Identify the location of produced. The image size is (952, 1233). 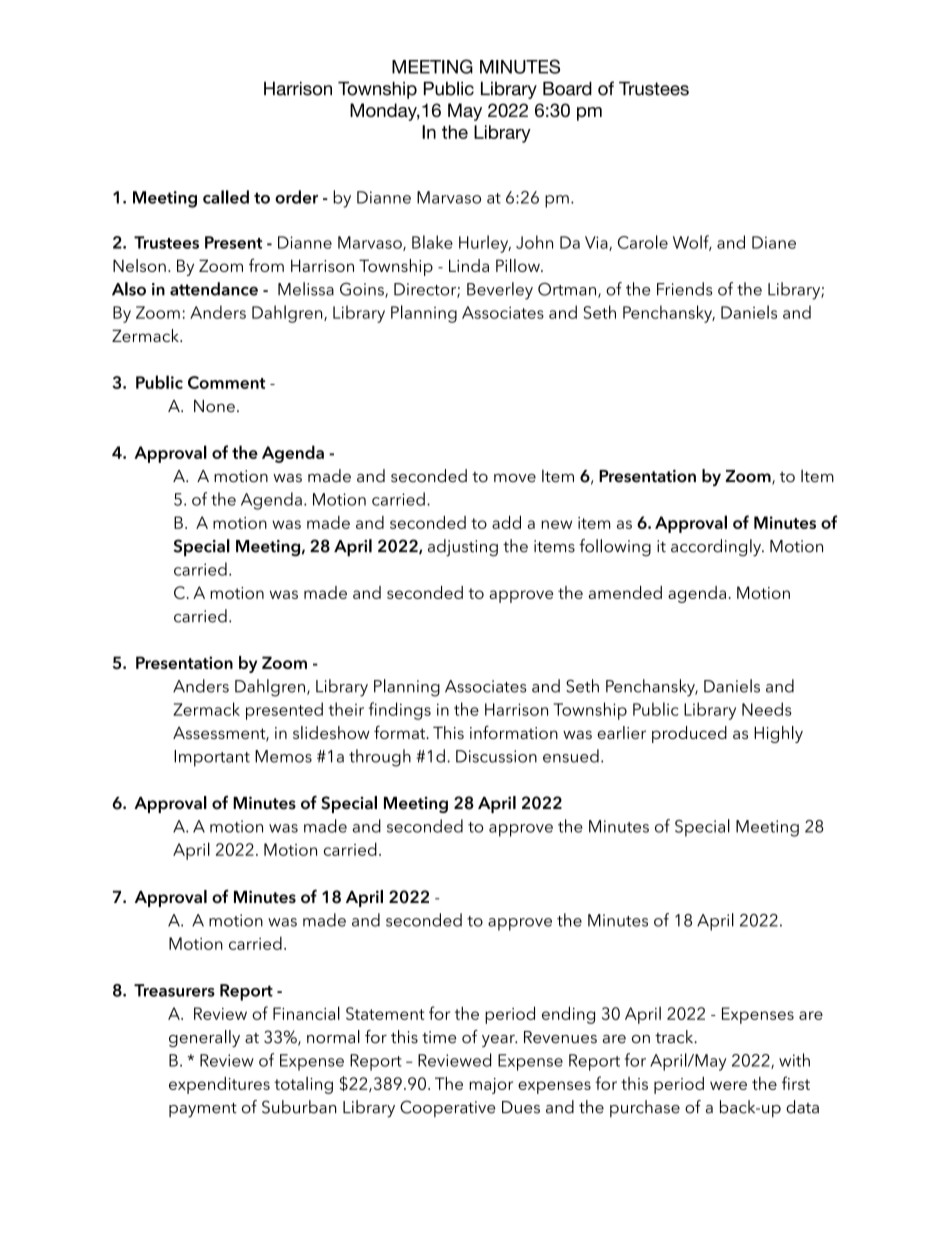
(689, 734).
